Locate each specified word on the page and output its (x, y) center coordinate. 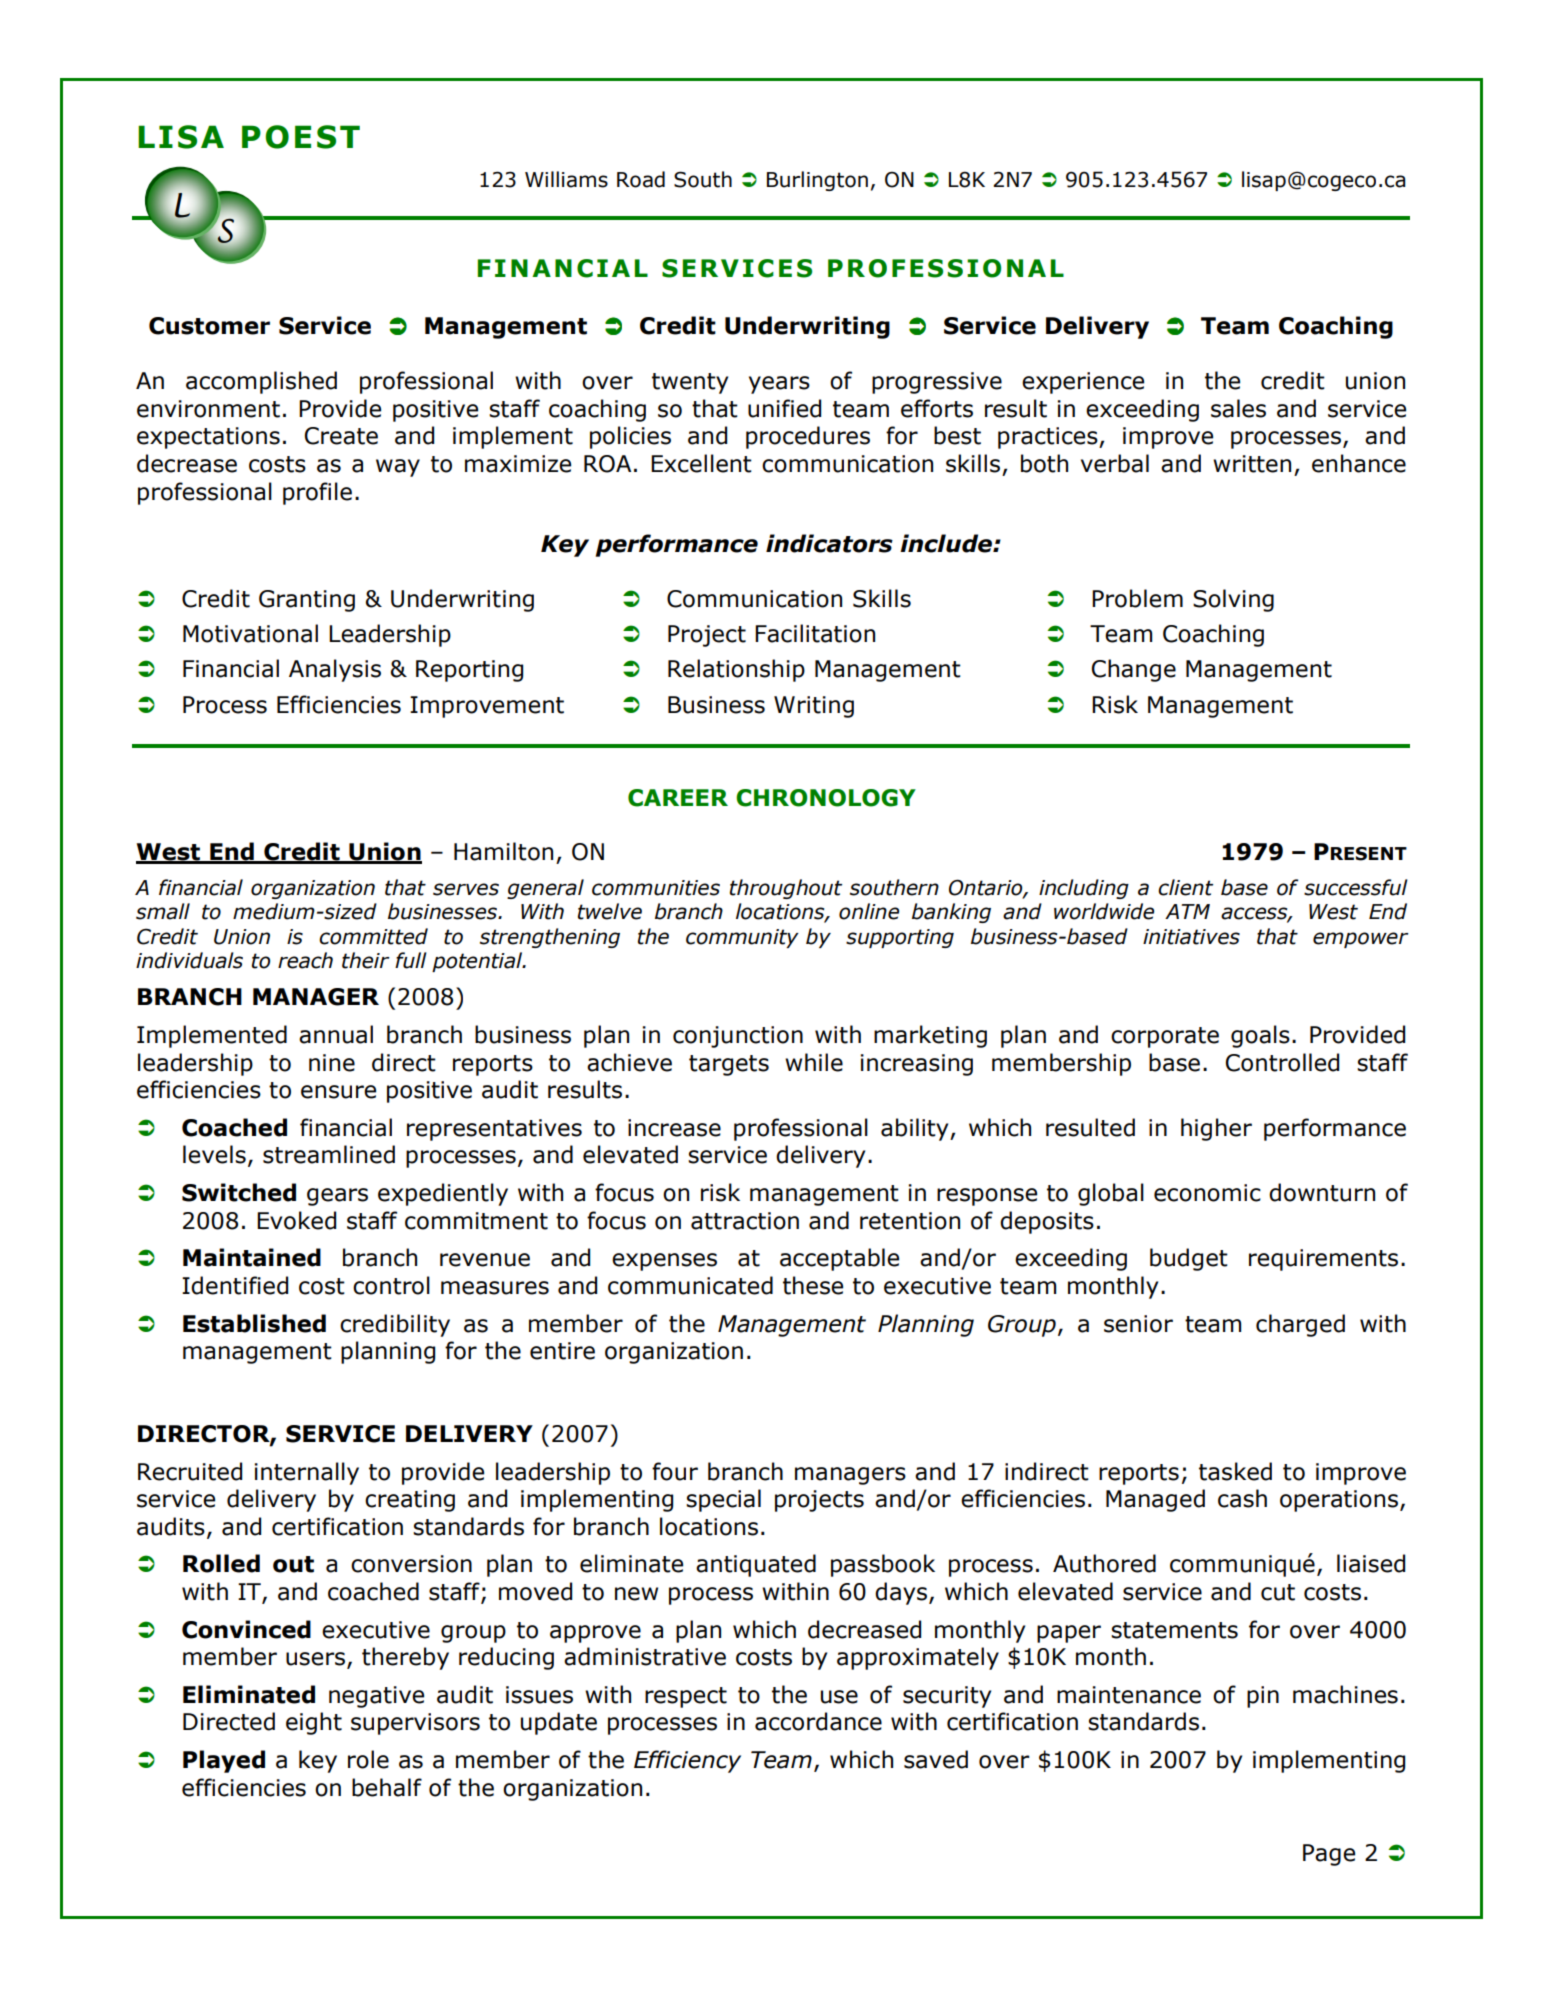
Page (1329, 1855)
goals (1260, 1036)
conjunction (738, 1037)
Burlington (817, 181)
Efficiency (687, 1761)
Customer (209, 326)
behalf (387, 1787)
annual (336, 1034)
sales (1238, 408)
